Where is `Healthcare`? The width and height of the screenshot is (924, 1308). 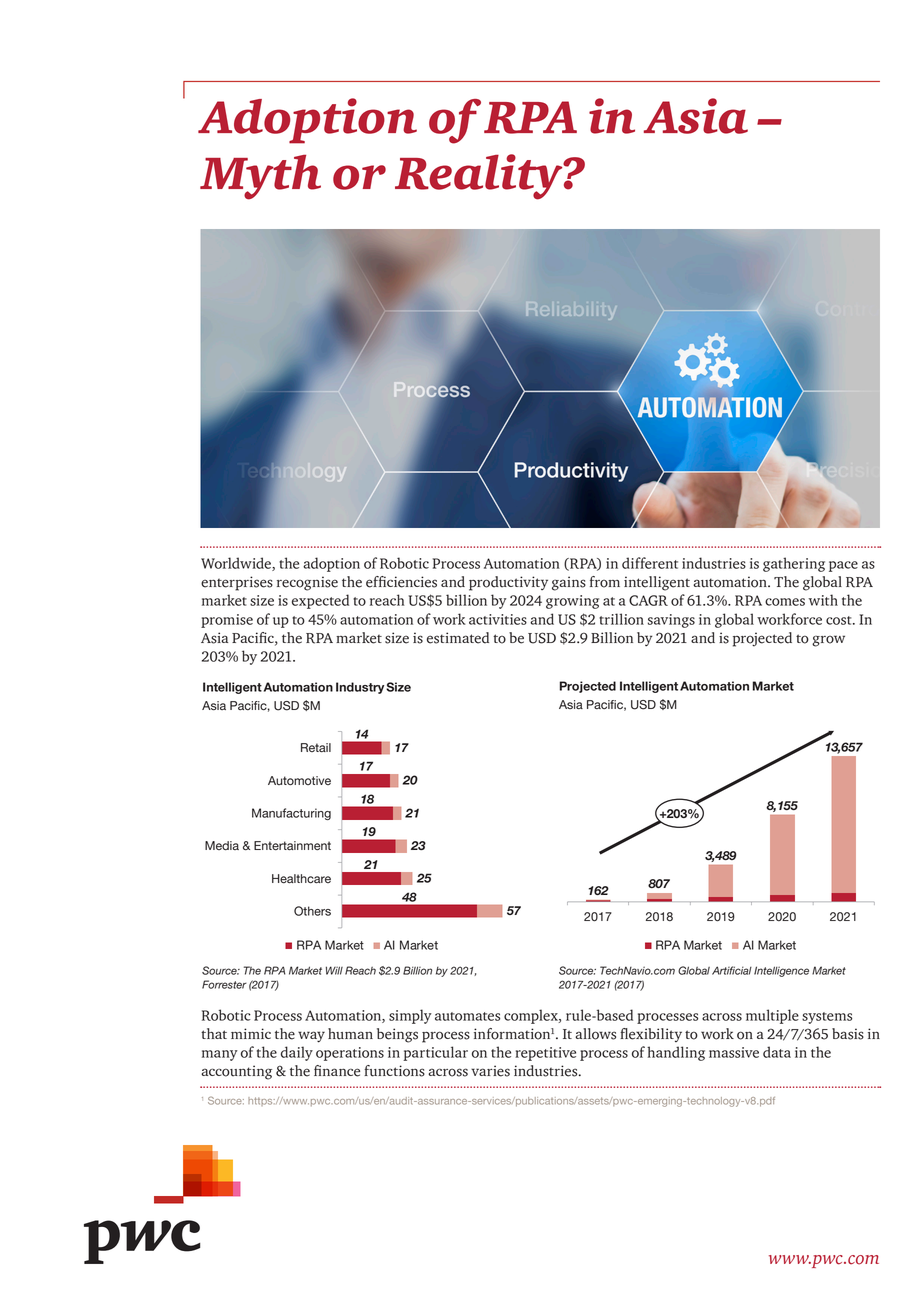 Healthcare is located at coordinates (301, 879).
